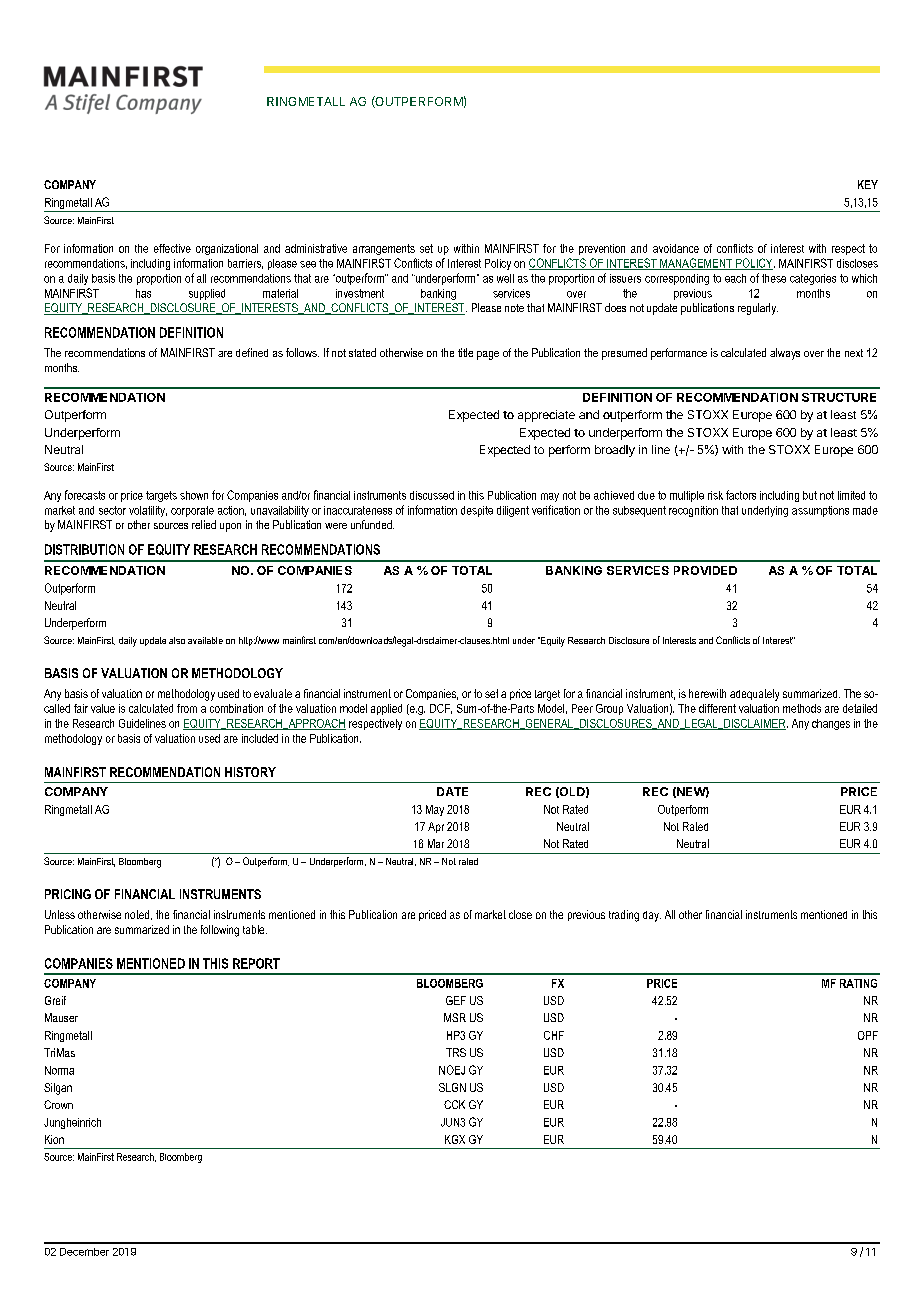 This image has height=1308, width=924. Describe the element at coordinates (172, 248) in the image. I see `effective` at that location.
